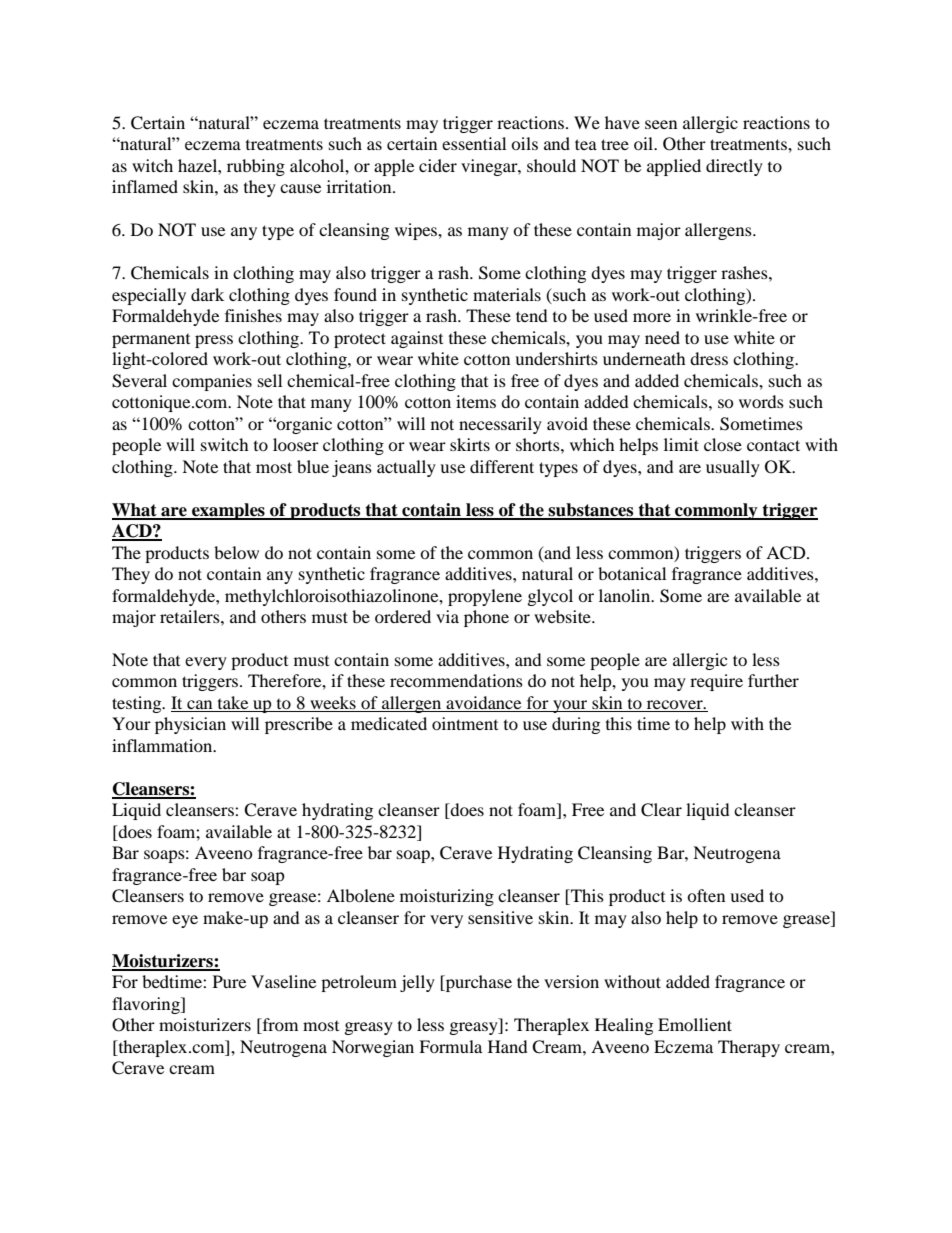 The image size is (952, 1233). I want to click on essential, so click(474, 143).
